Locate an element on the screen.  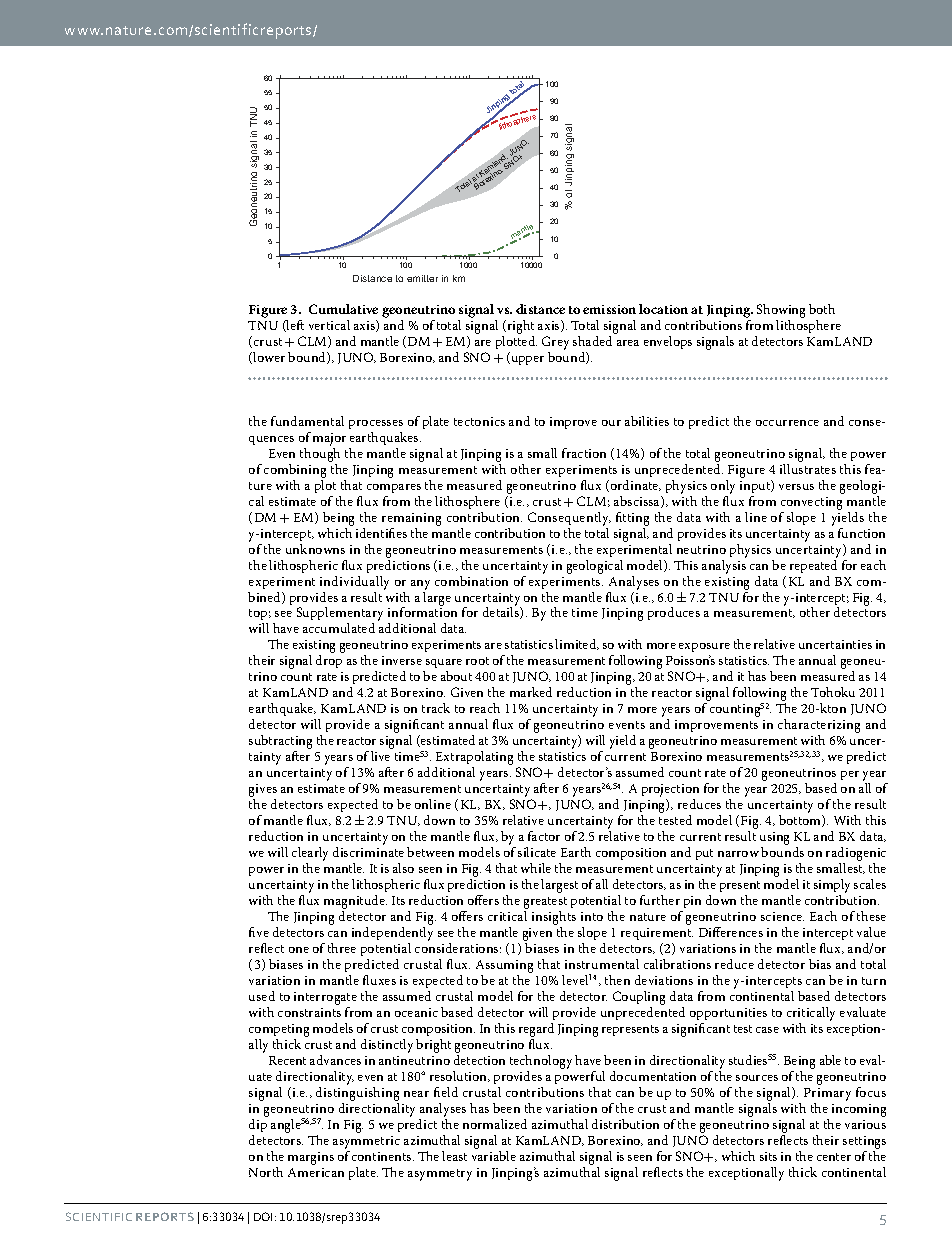
American is located at coordinates (316, 1172).
